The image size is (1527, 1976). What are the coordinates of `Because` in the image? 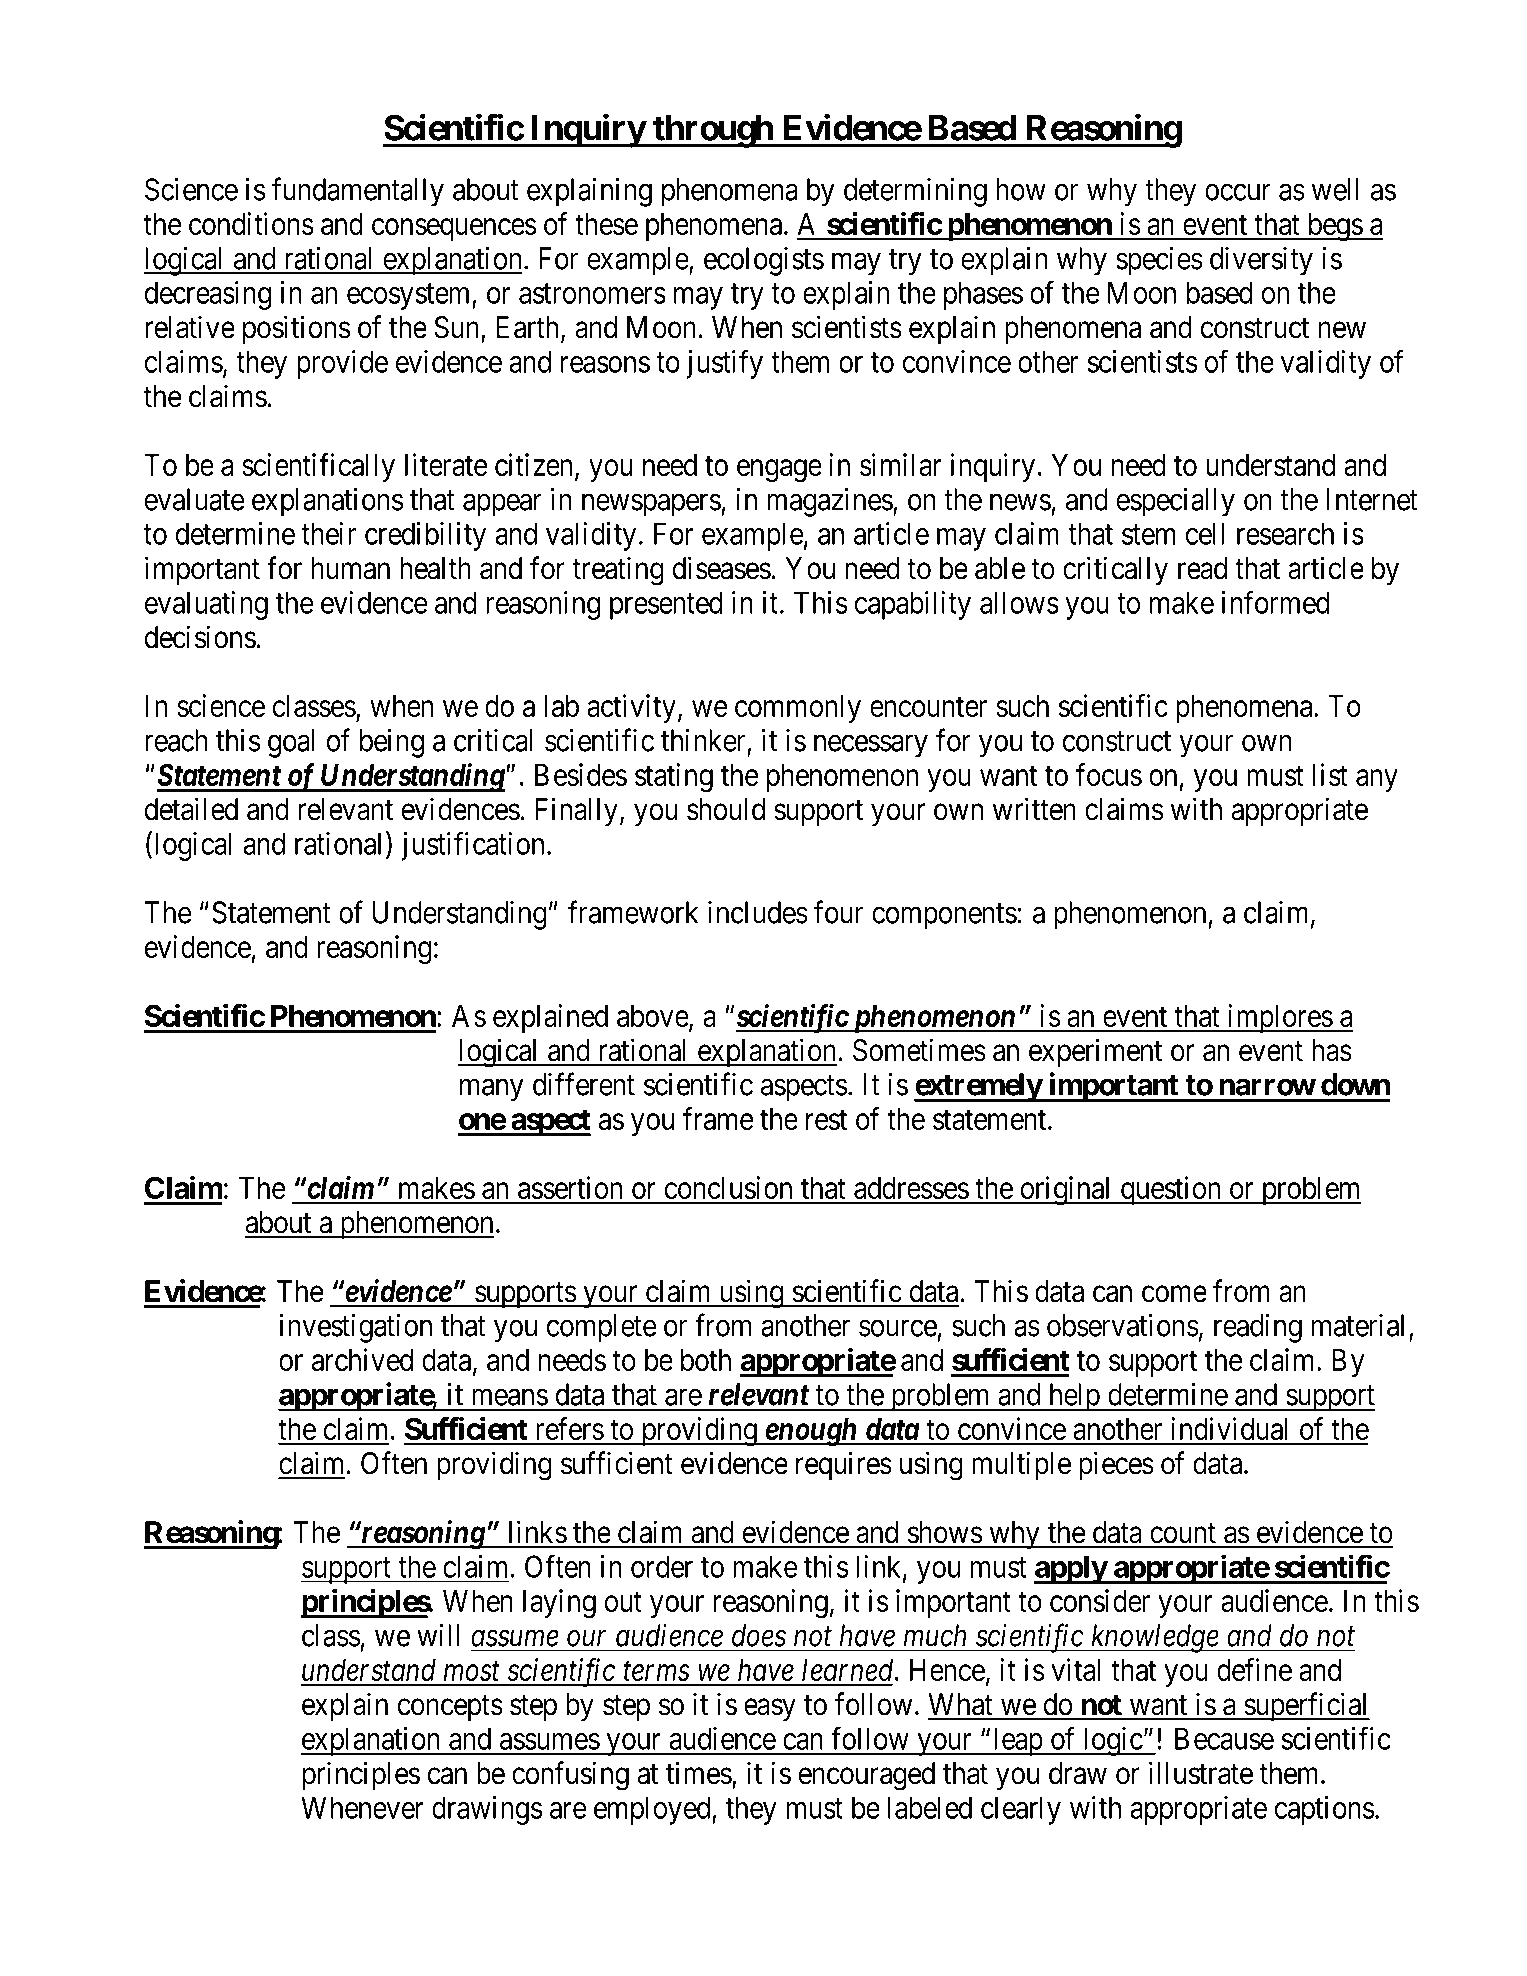 It's located at (1224, 1738).
